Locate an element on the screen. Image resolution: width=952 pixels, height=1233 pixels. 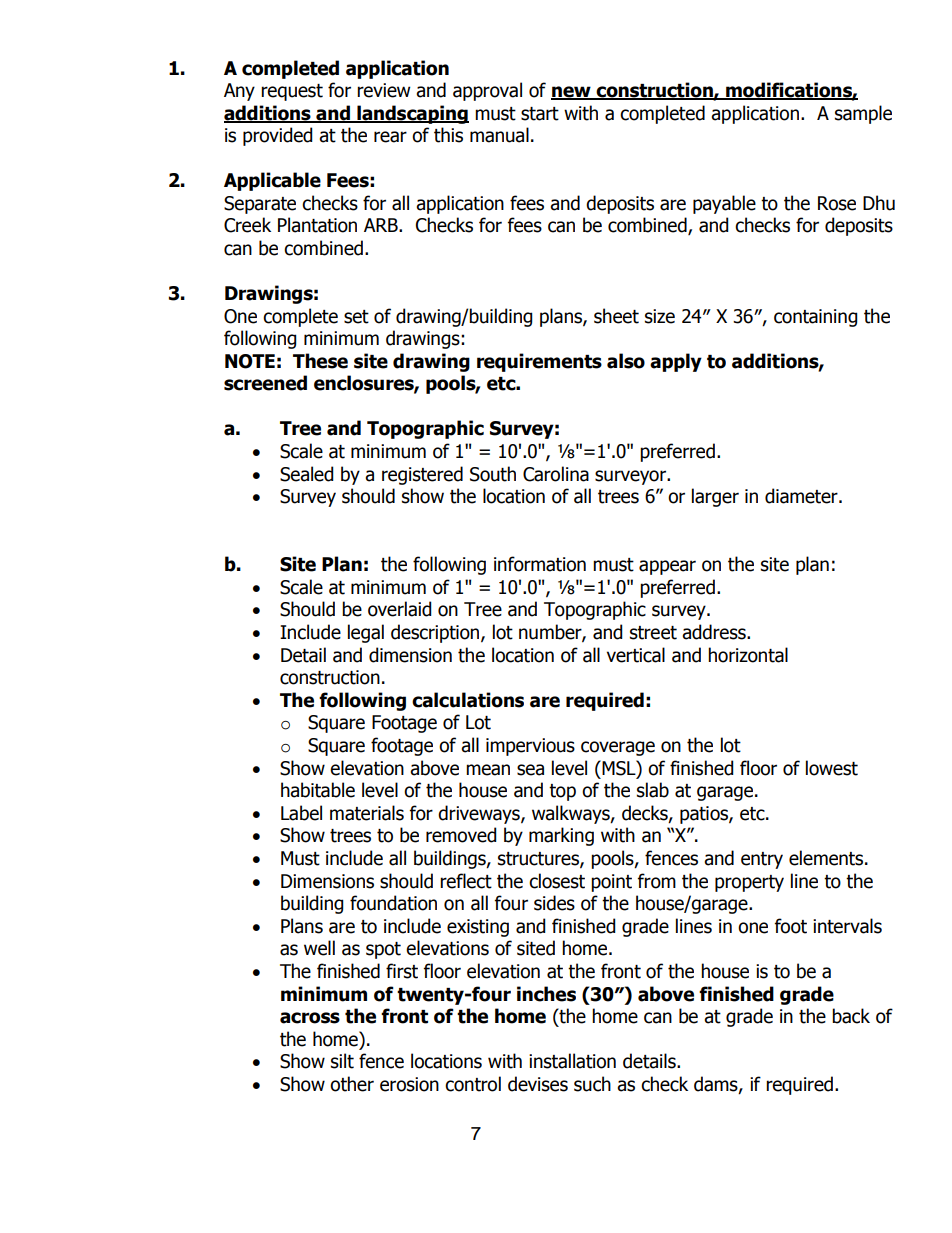
start is located at coordinates (540, 114).
